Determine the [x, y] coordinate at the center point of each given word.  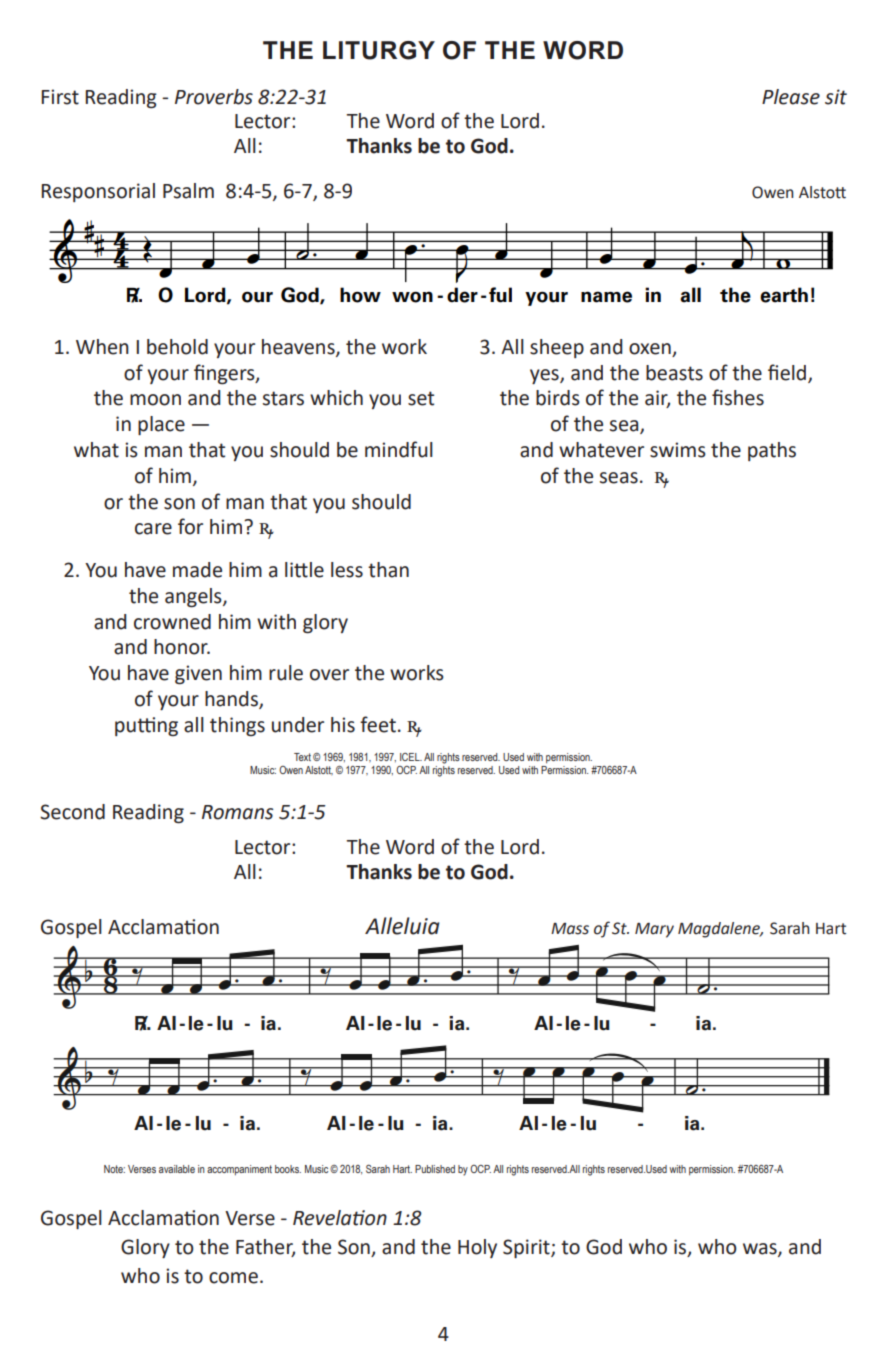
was [761, 1250]
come [233, 1278]
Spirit [527, 1248]
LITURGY [379, 50]
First [60, 97]
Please [791, 97]
